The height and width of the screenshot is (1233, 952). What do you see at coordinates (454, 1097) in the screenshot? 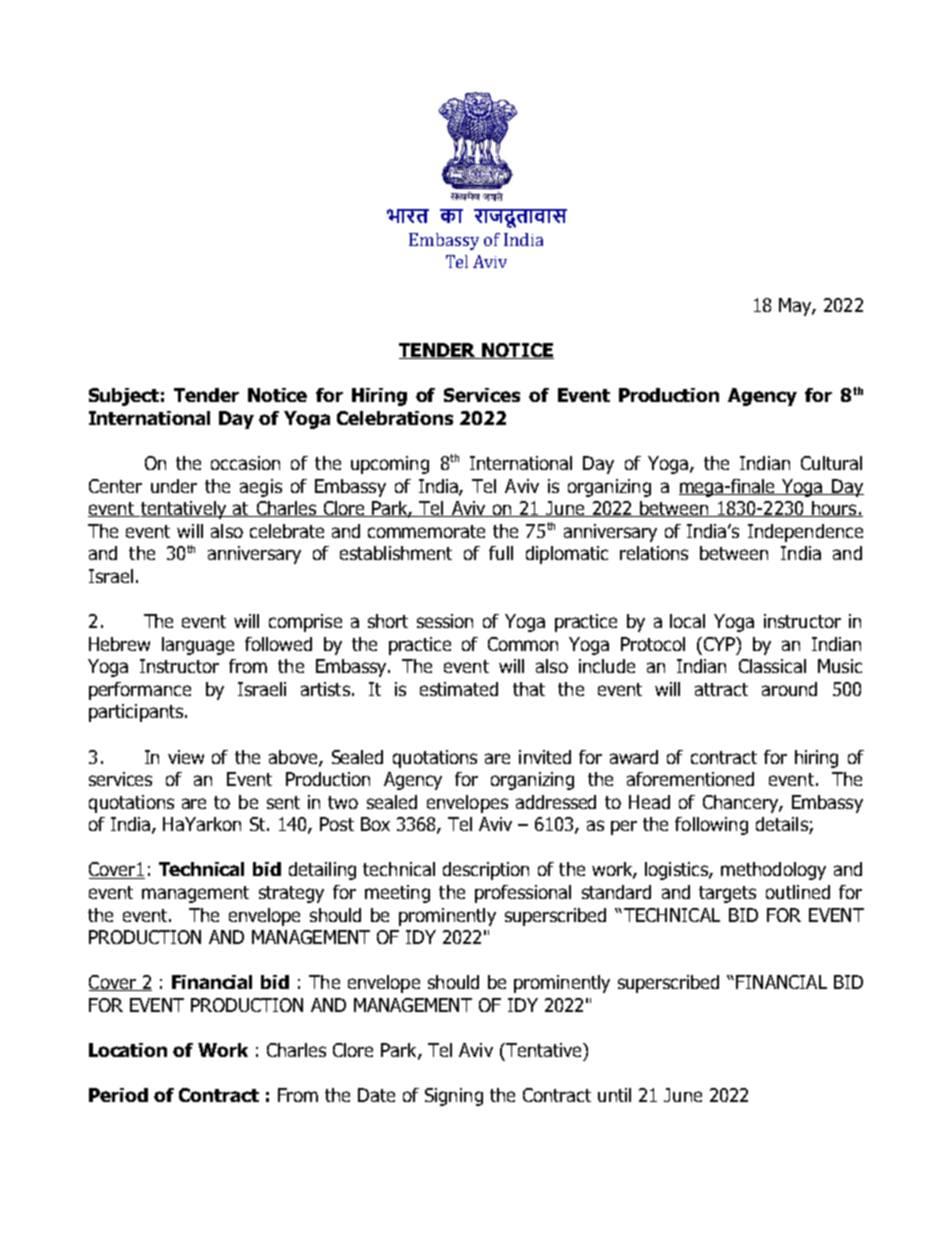
I see `Signing` at bounding box center [454, 1097].
